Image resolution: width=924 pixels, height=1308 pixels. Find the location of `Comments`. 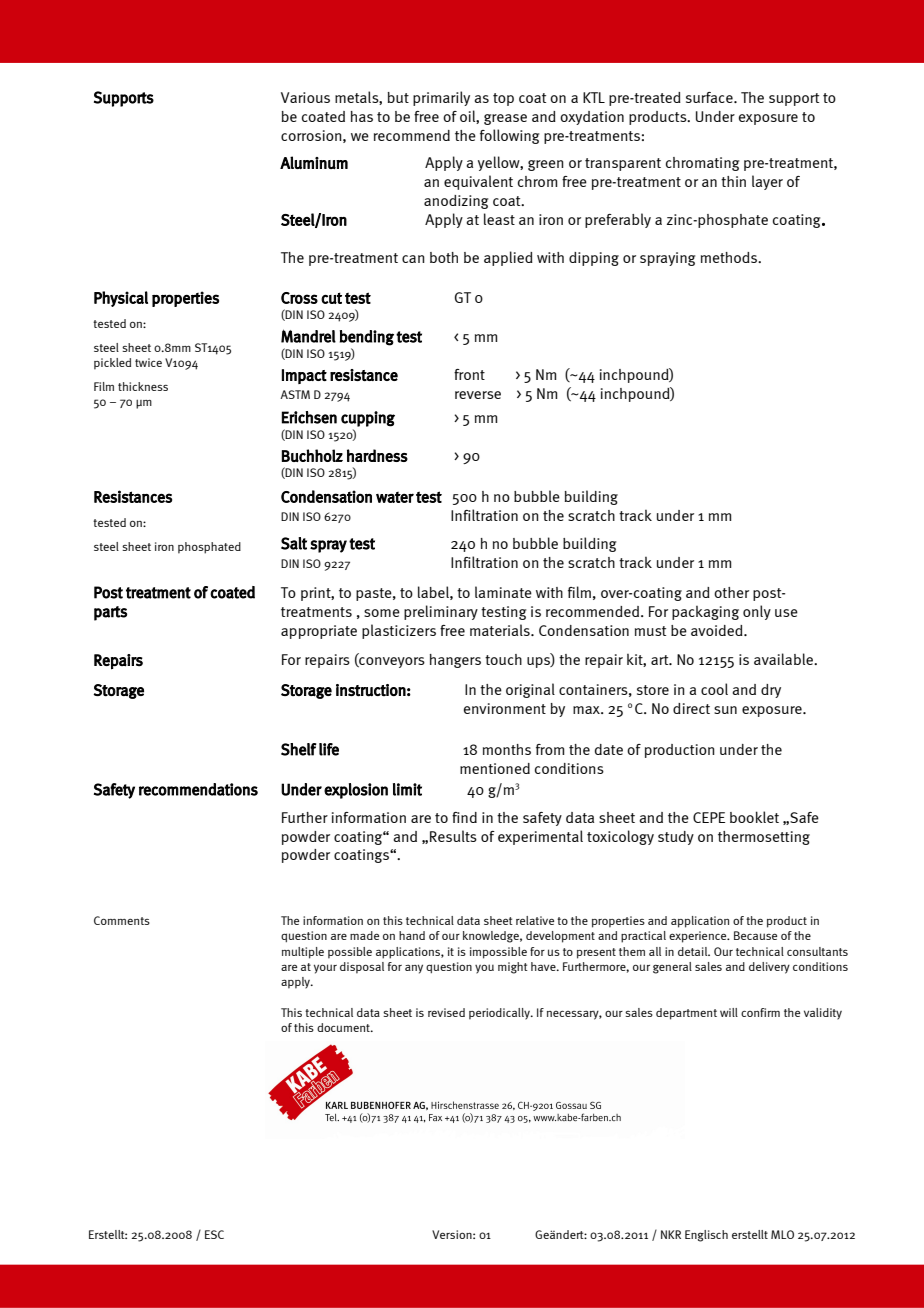

Comments is located at coordinates (122, 920).
